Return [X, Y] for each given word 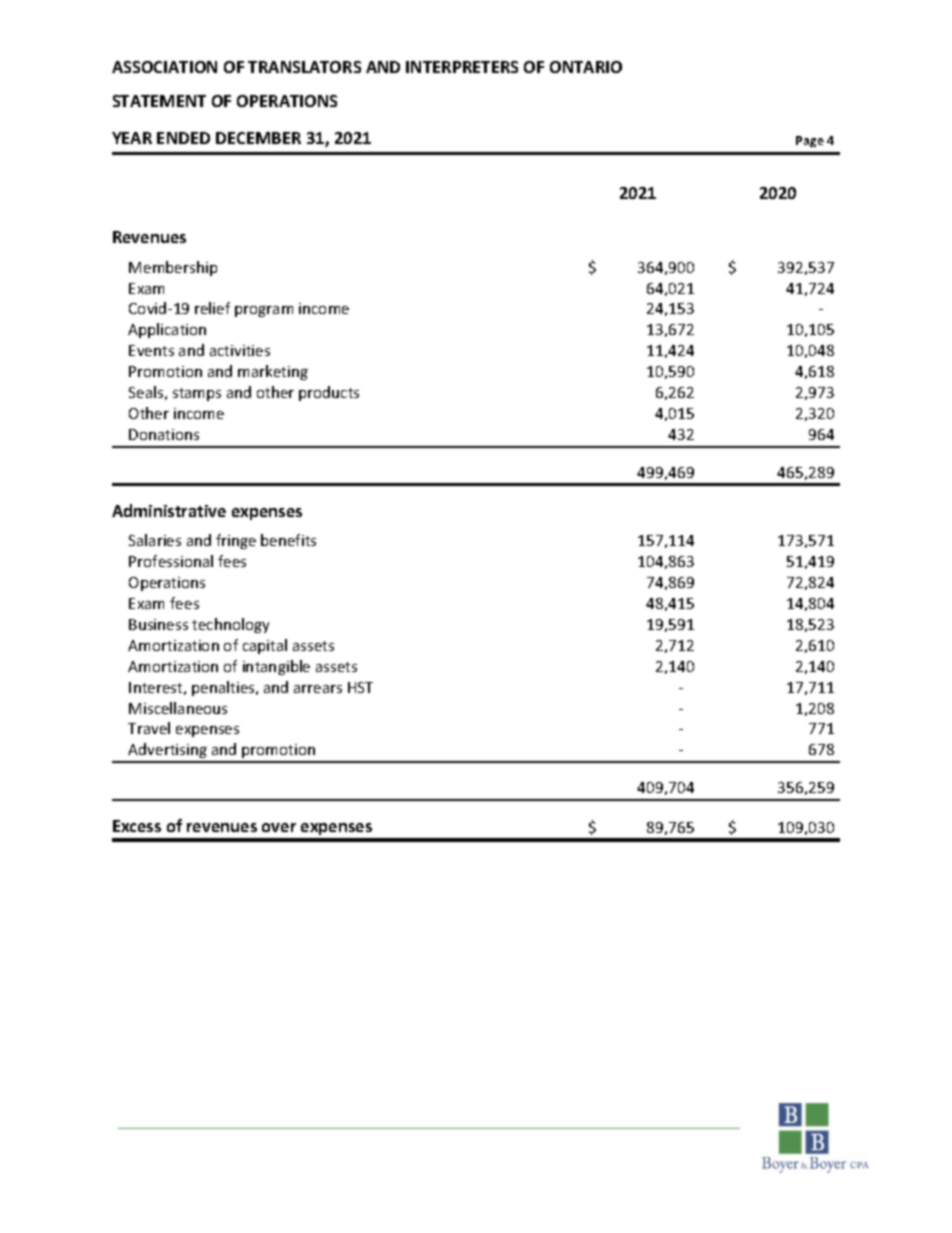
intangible [276, 667]
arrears [318, 689]
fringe [236, 541]
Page [810, 141]
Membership [173, 268]
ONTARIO [586, 67]
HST [360, 687]
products [329, 393]
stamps [197, 394]
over [279, 827]
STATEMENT [159, 101]
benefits [288, 540]
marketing [273, 372]
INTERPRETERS [462, 67]
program [264, 311]
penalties [224, 688]
